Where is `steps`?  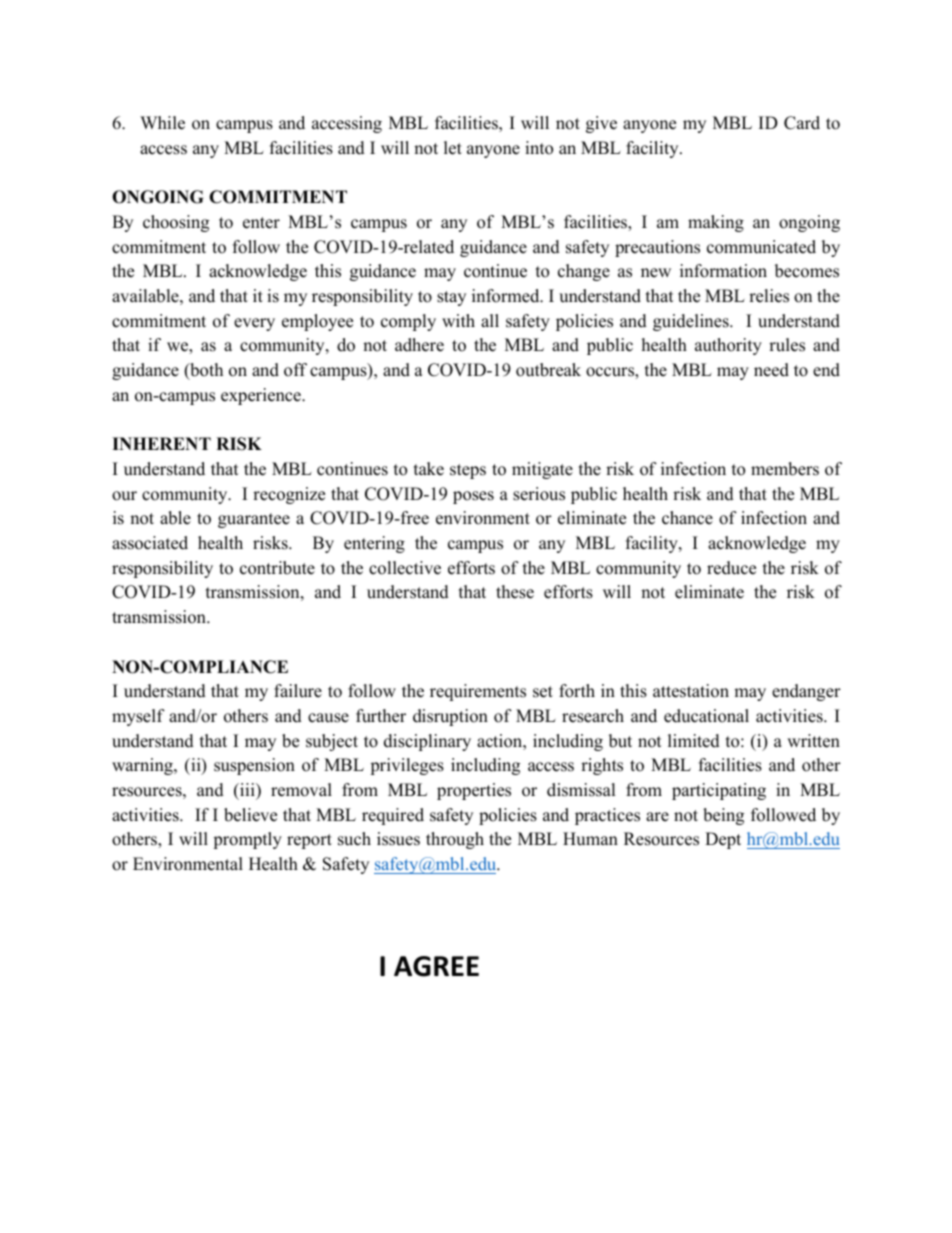
steps is located at coordinates (468, 471).
